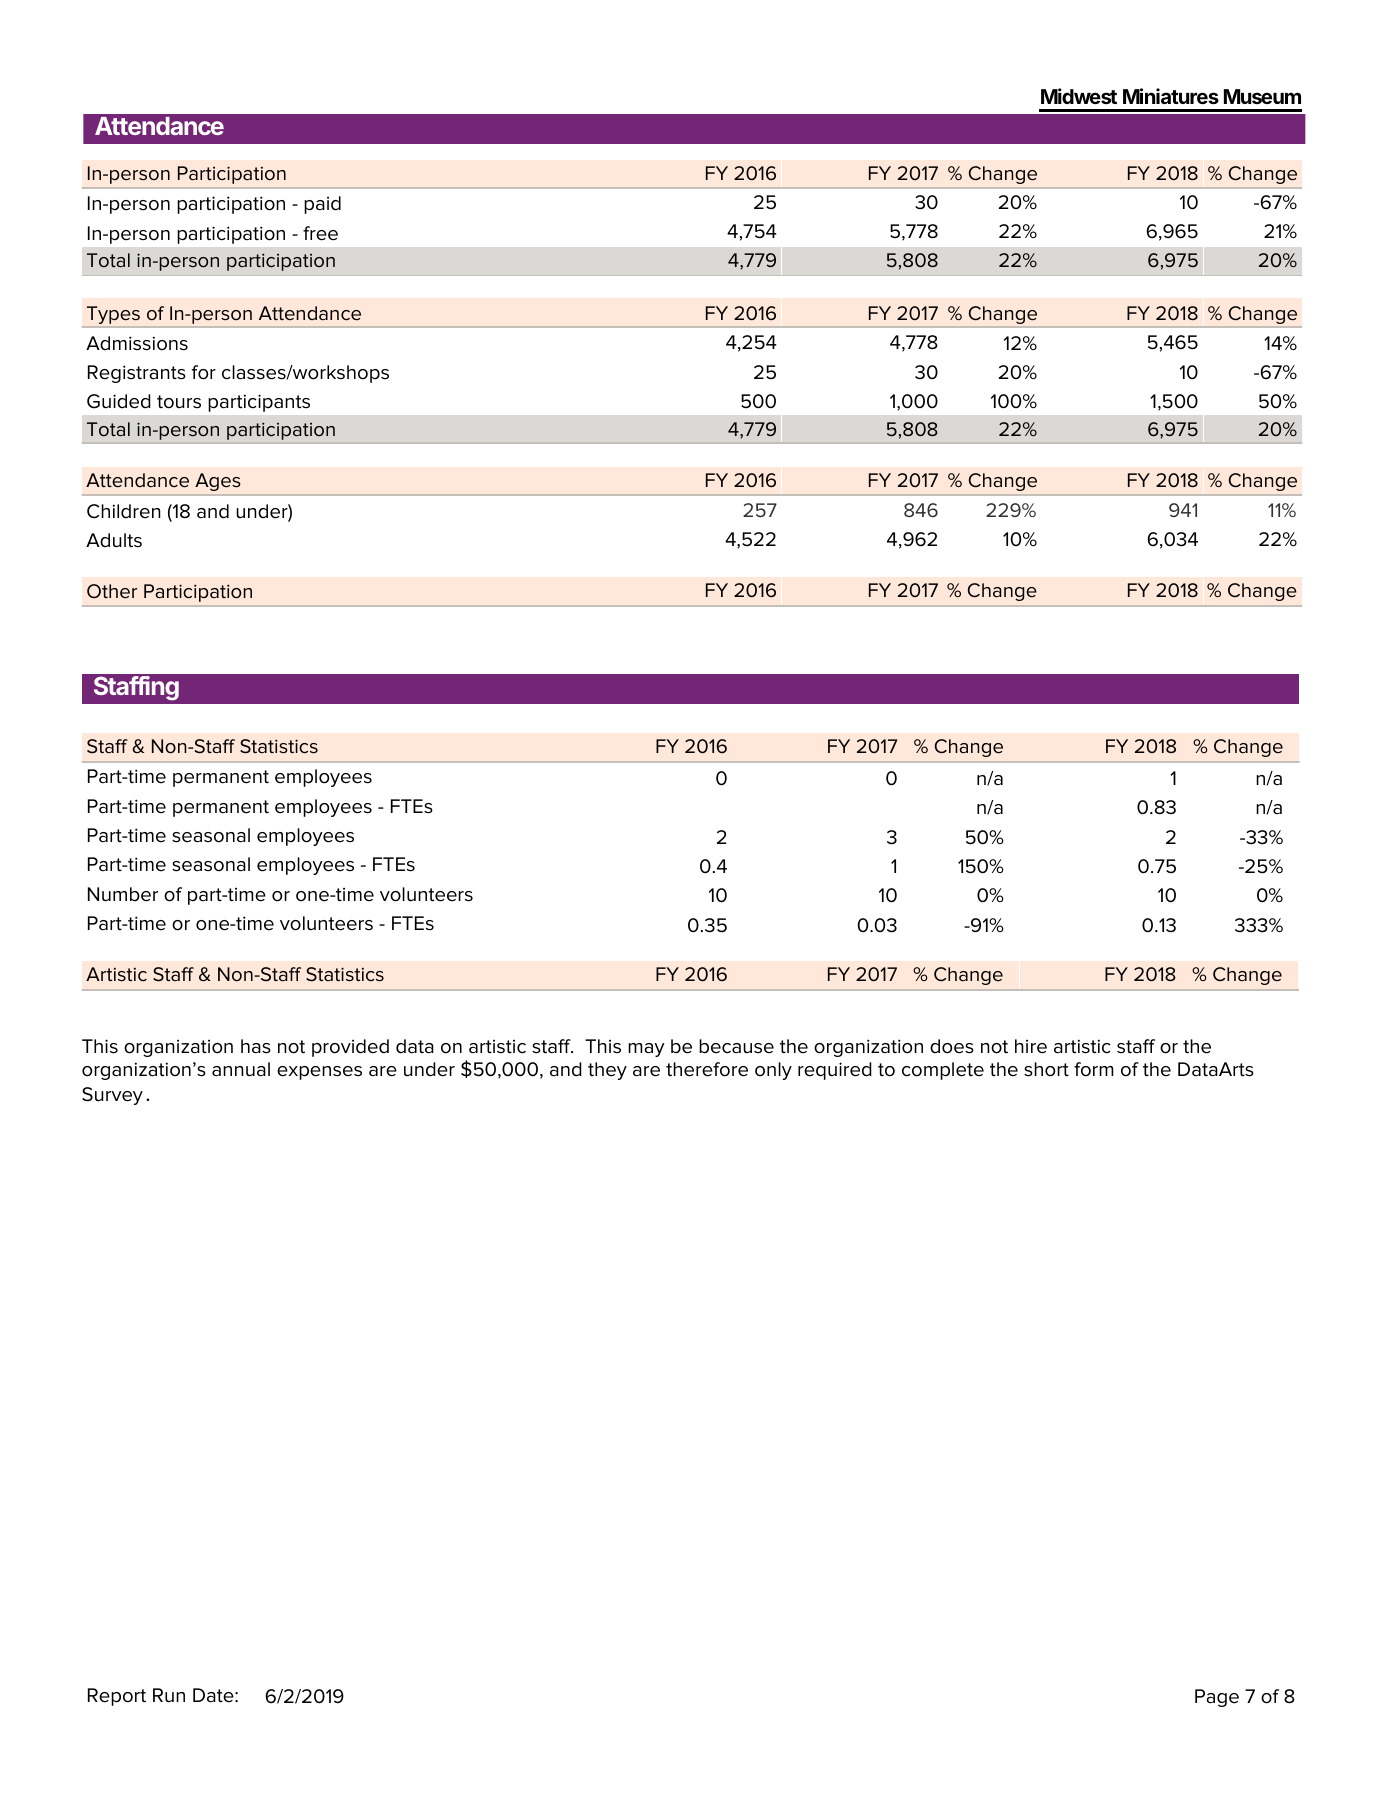  I want to click on Run, so click(169, 1695).
